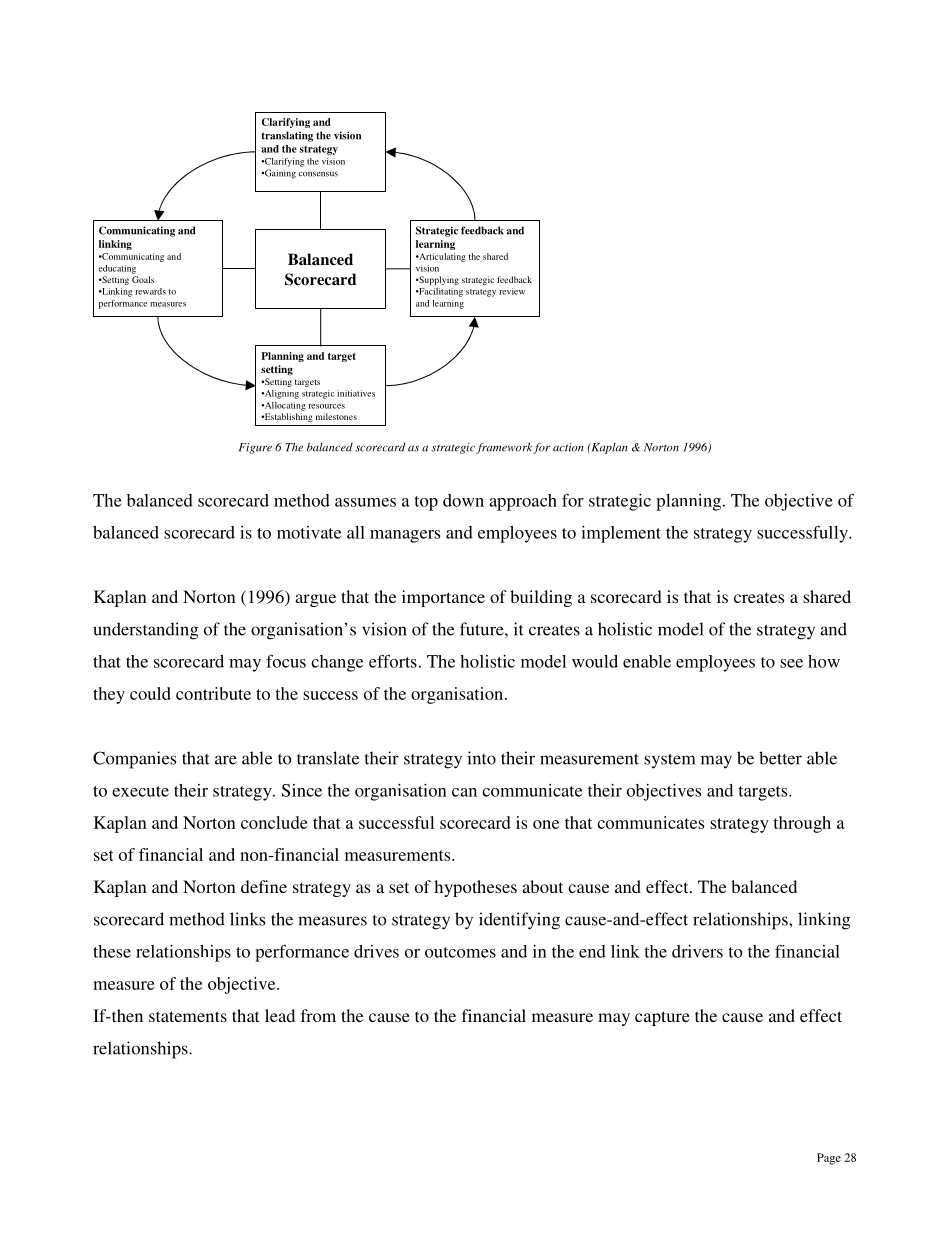 This image has height=1233, width=952. I want to click on see, so click(791, 663).
